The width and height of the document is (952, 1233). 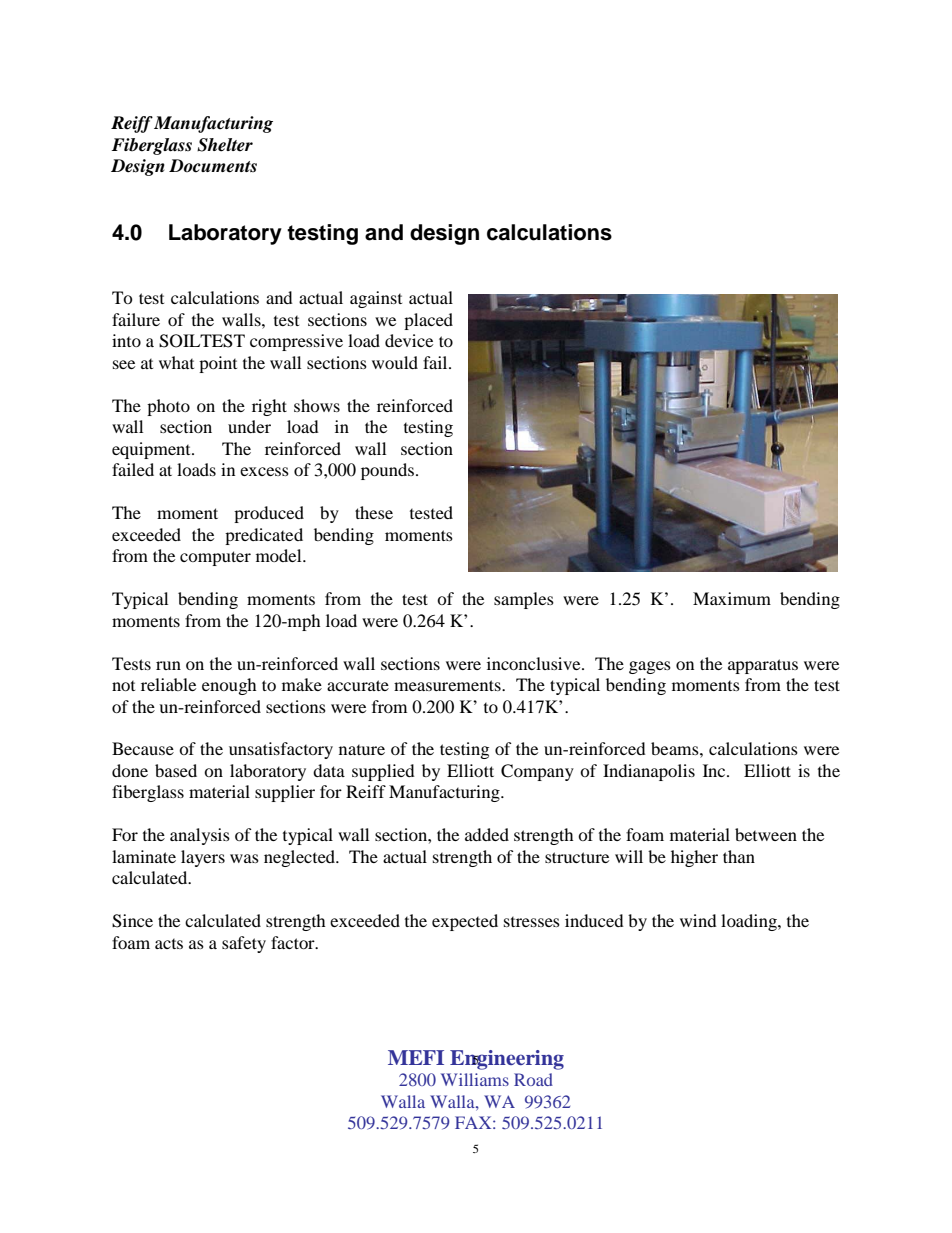 I want to click on against, so click(x=376, y=299).
